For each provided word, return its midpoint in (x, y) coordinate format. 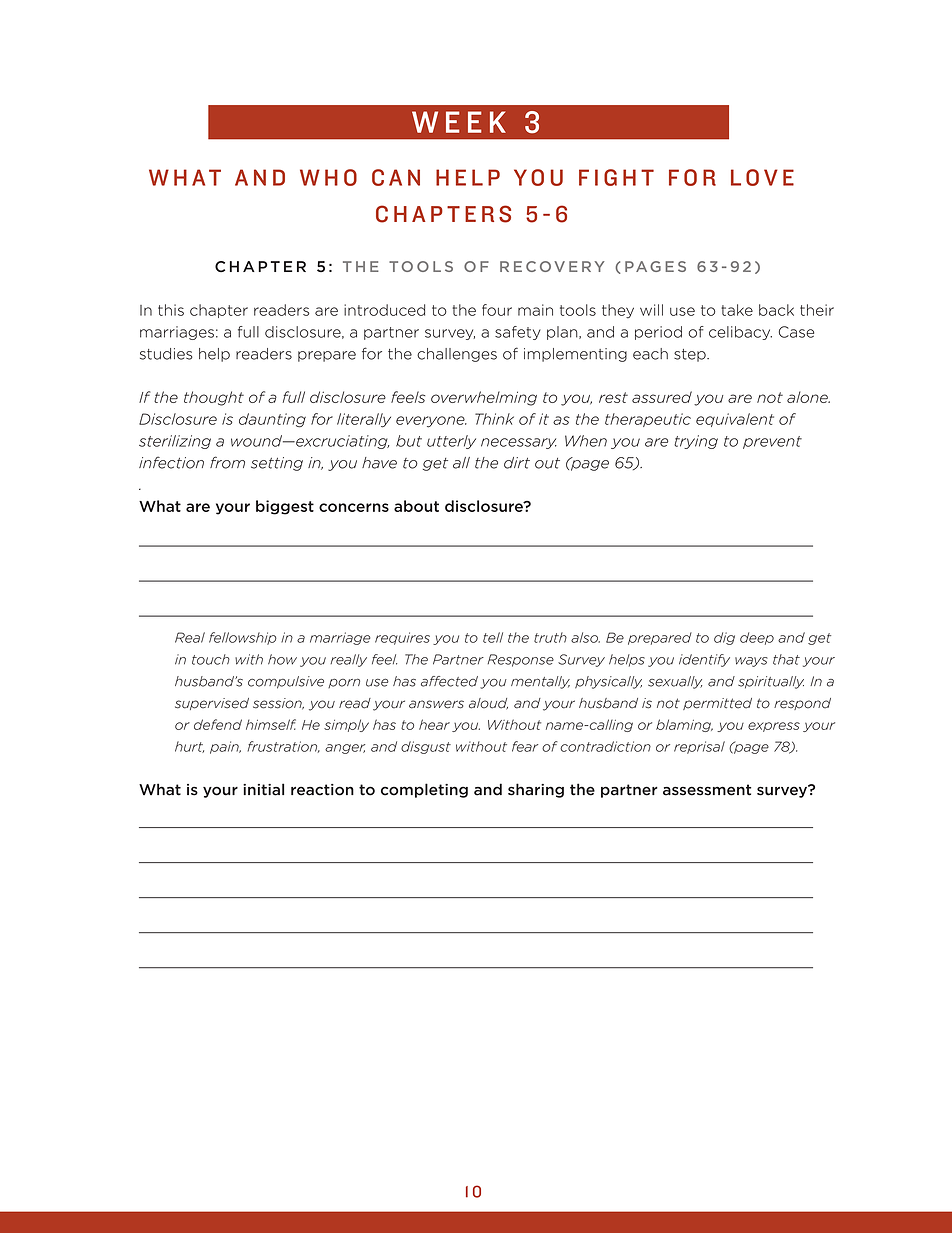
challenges (457, 355)
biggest (285, 507)
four (497, 310)
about (416, 506)
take (737, 310)
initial (263, 789)
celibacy (740, 333)
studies (166, 354)
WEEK (459, 122)
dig (724, 638)
